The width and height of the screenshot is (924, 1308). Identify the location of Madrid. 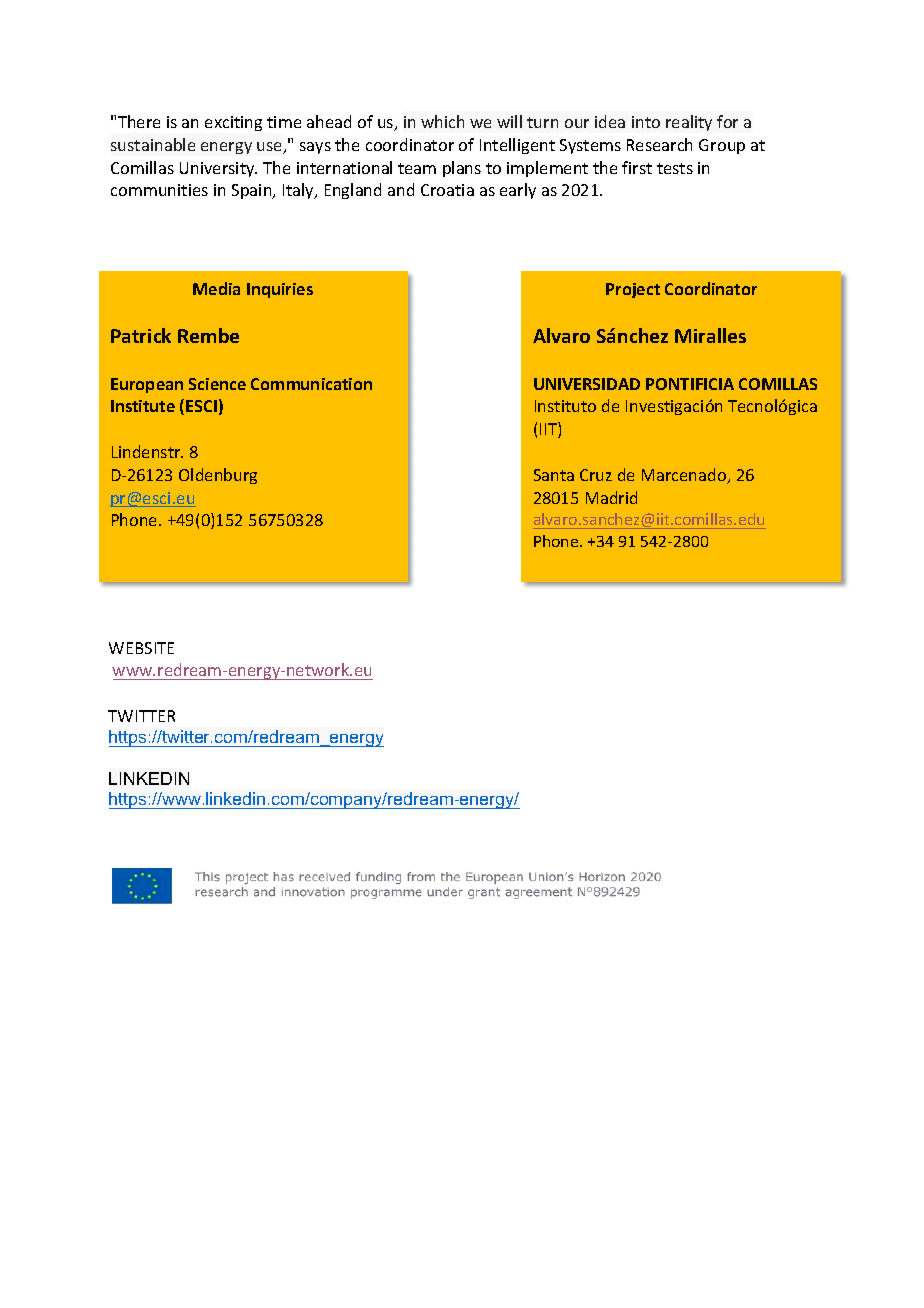
(611, 497).
